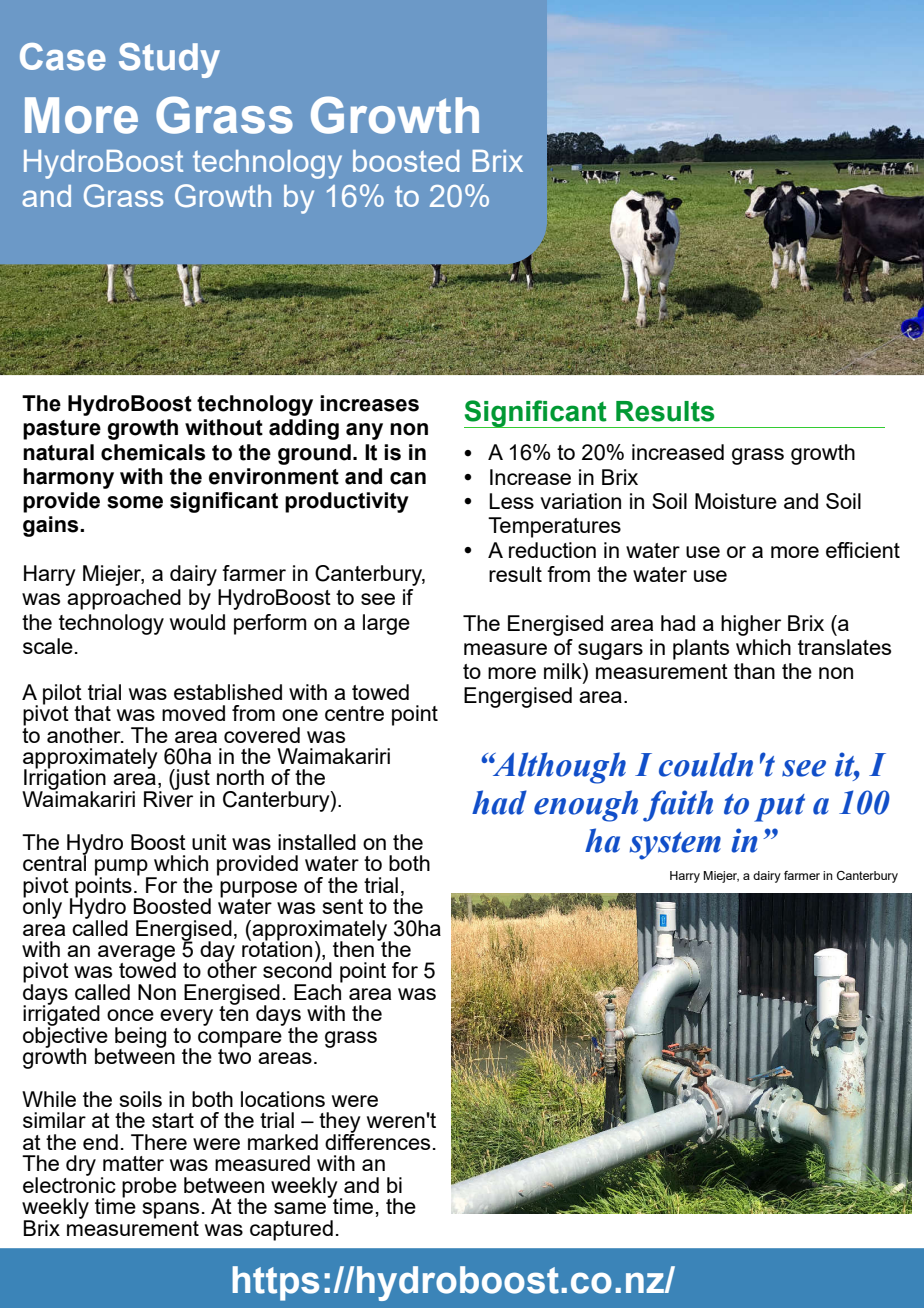 Image resolution: width=924 pixels, height=1308 pixels. What do you see at coordinates (149, 1187) in the screenshot?
I see `probe` at bounding box center [149, 1187].
